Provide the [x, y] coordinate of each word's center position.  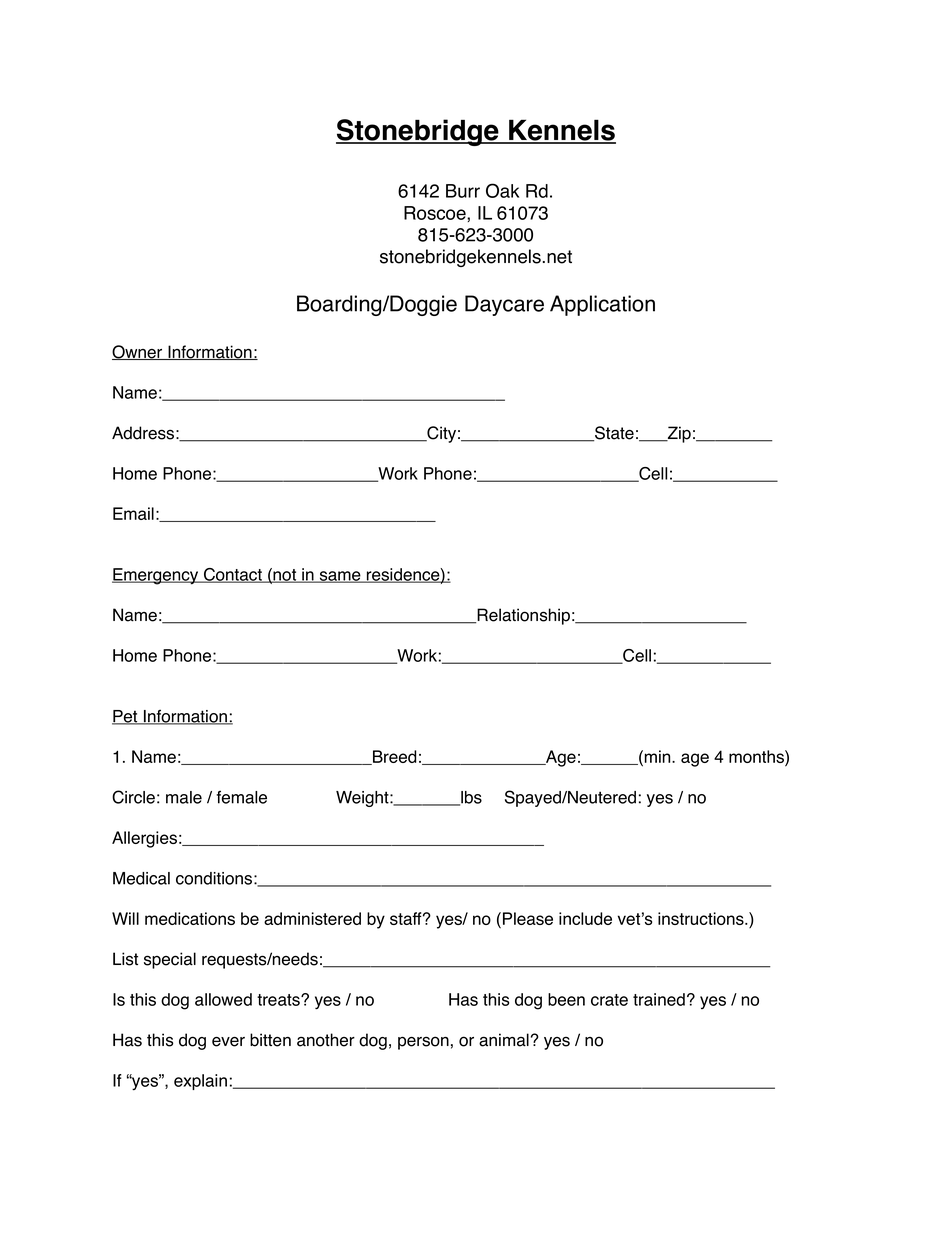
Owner [138, 352]
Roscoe [436, 213]
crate [609, 1000]
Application [602, 305]
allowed [223, 999]
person [423, 1043]
